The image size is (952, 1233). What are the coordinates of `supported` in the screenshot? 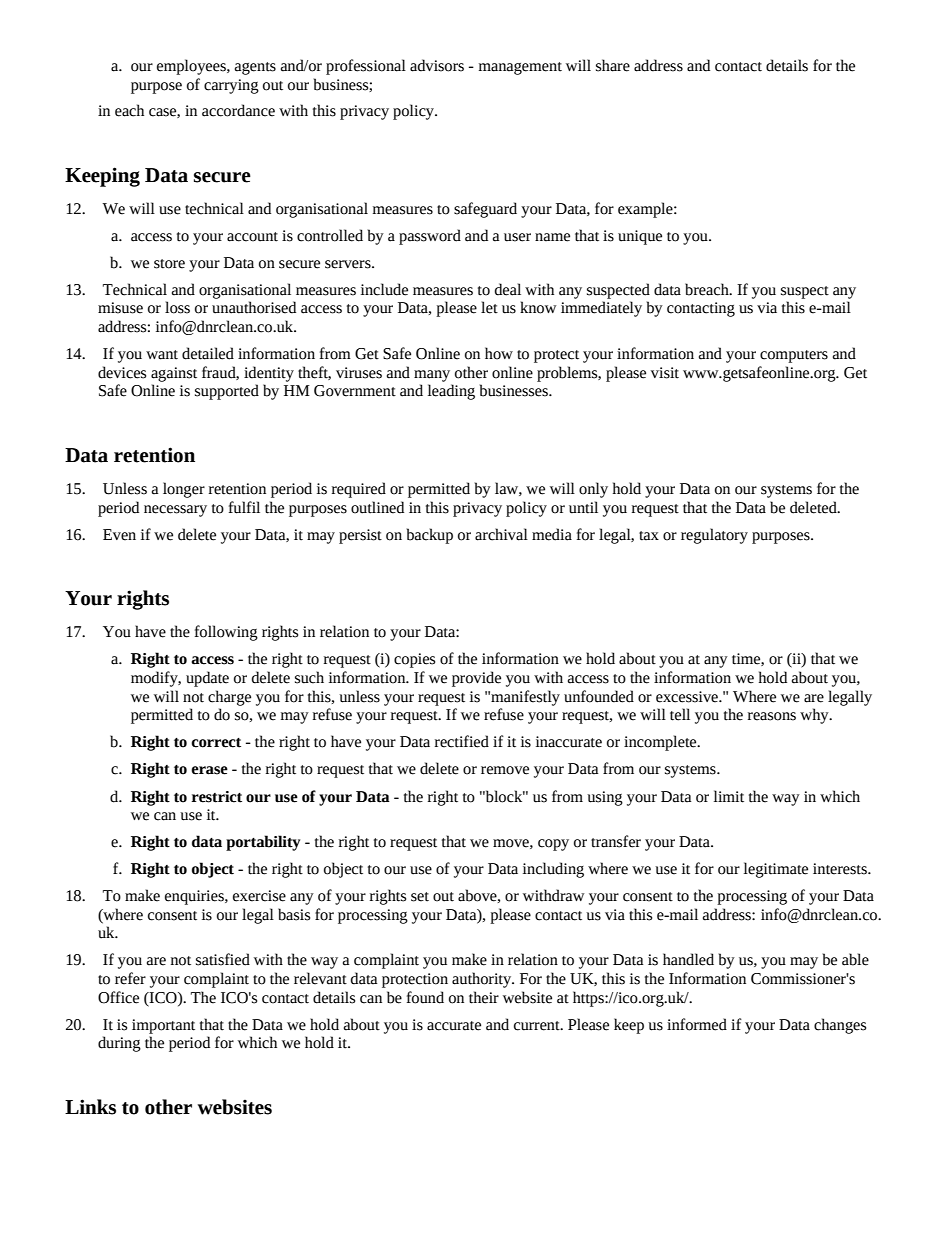 It's located at (227, 392).
